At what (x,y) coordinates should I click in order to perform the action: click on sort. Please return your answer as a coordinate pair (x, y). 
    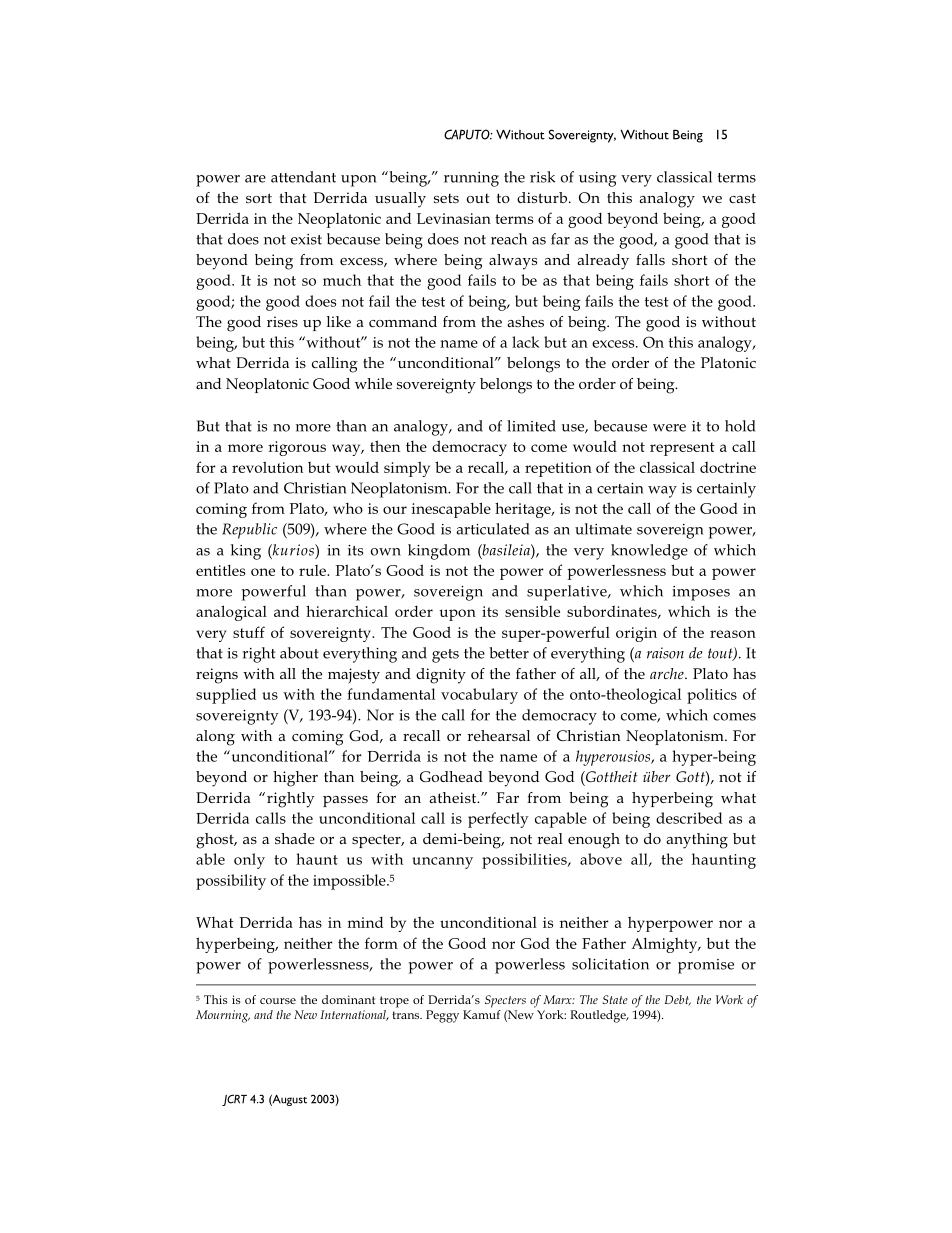
    Looking at the image, I should click on (259, 198).
